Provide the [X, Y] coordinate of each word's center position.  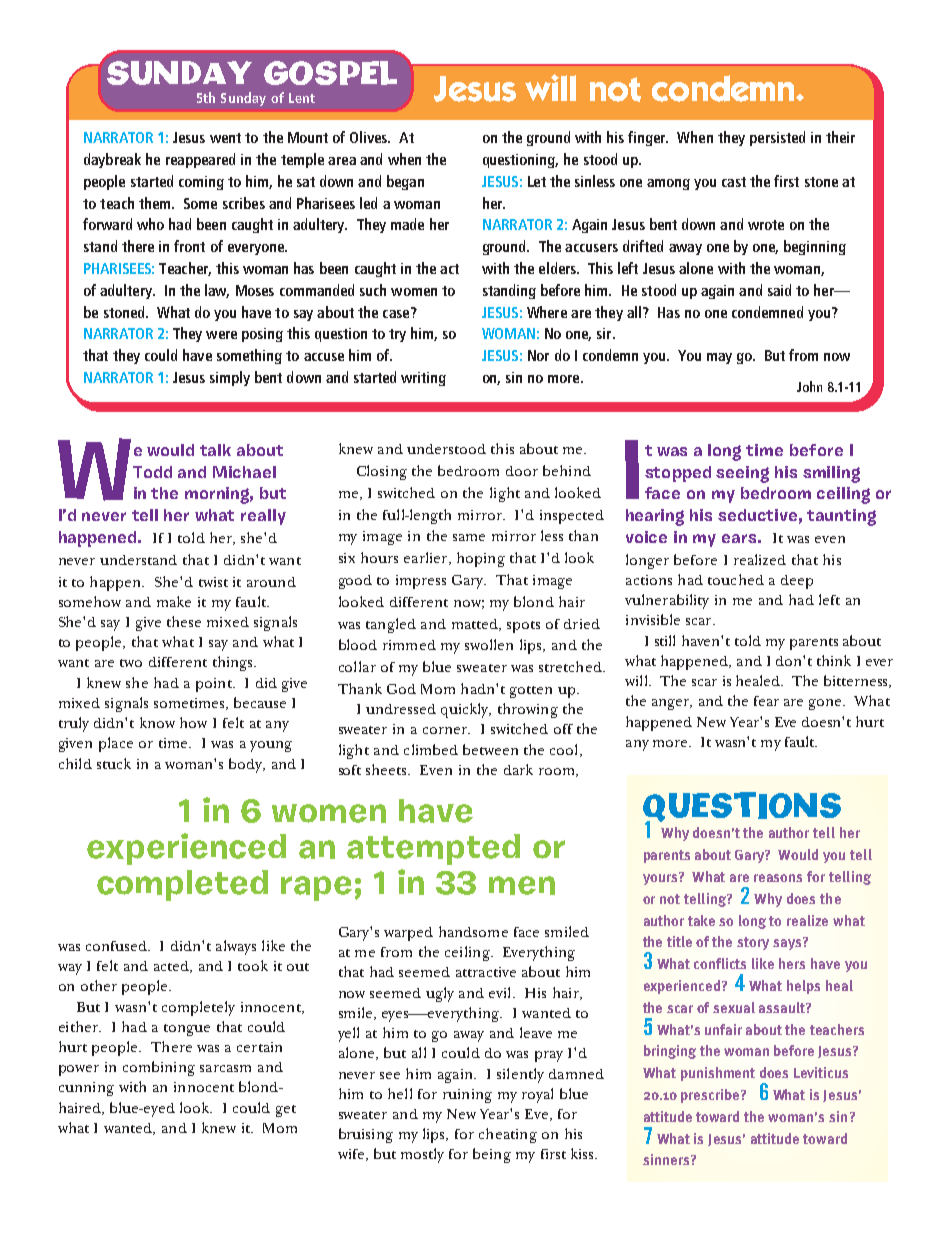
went [225, 138]
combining [159, 1068]
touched [736, 579]
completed [182, 885]
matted [476, 625]
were [221, 335]
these [184, 621]
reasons [778, 878]
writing [423, 379]
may [719, 358]
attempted [433, 849]
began [405, 182]
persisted [777, 138]
